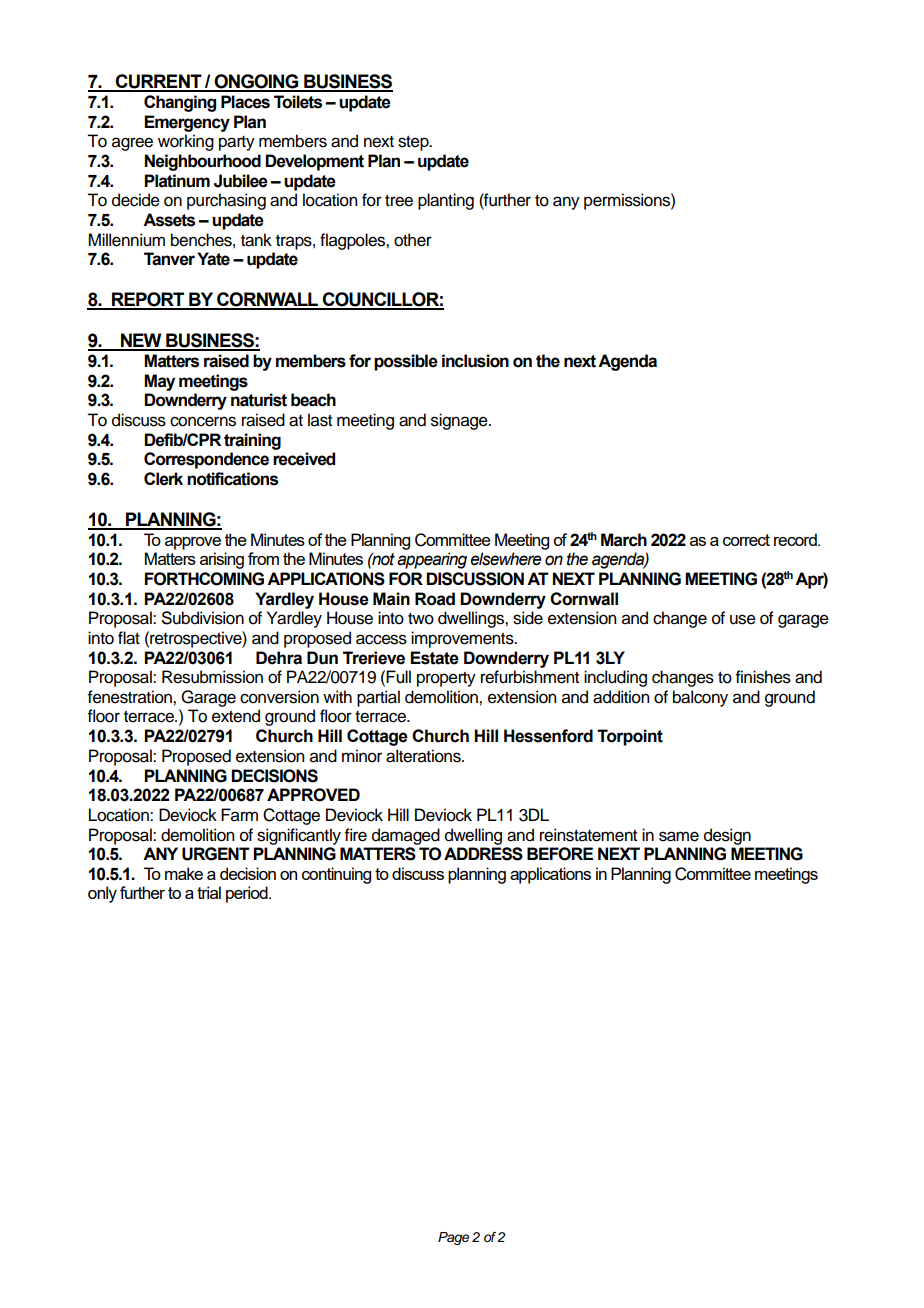 This screenshot has width=924, height=1308. I want to click on finishes, so click(763, 677).
